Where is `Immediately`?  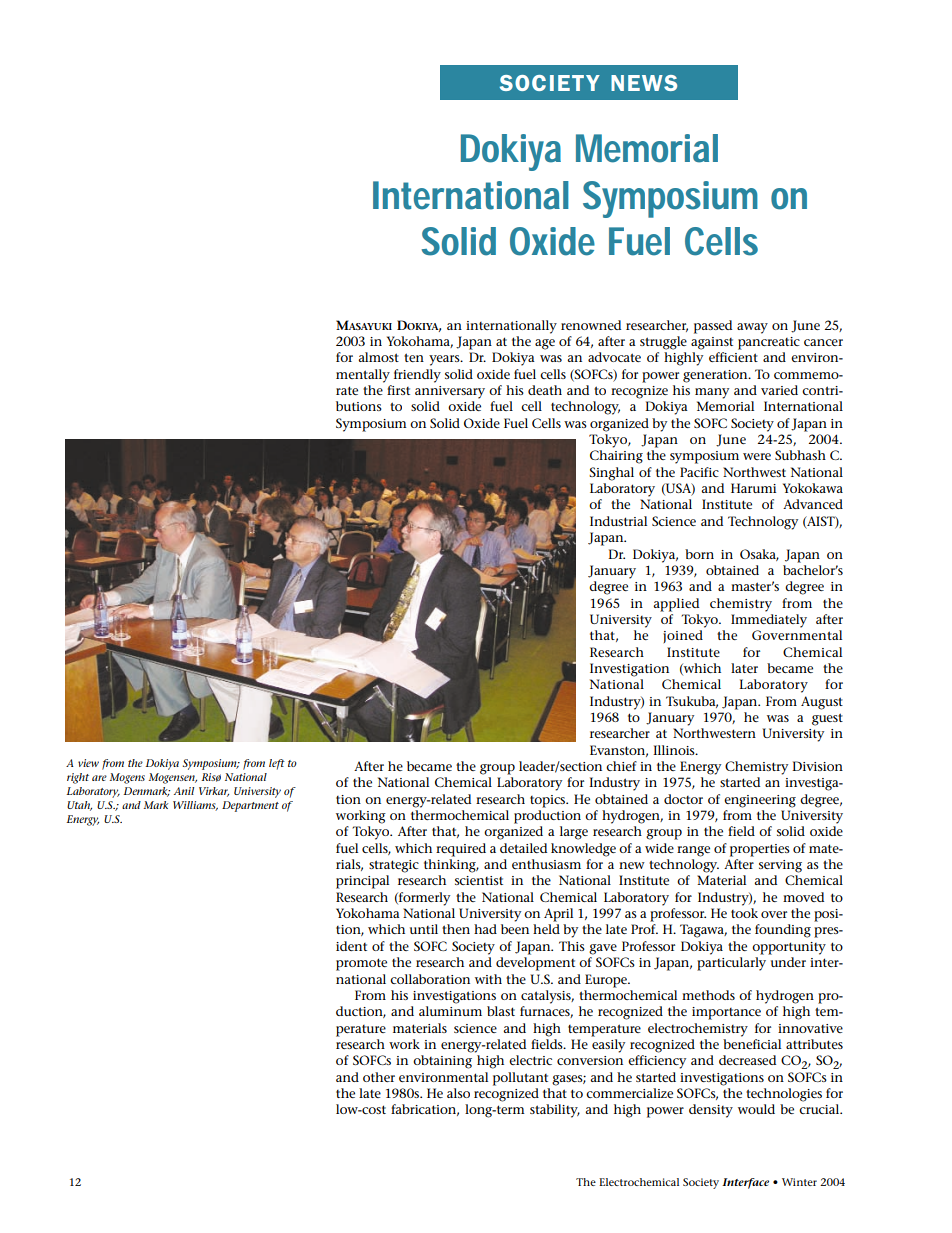 Immediately is located at coordinates (769, 621).
